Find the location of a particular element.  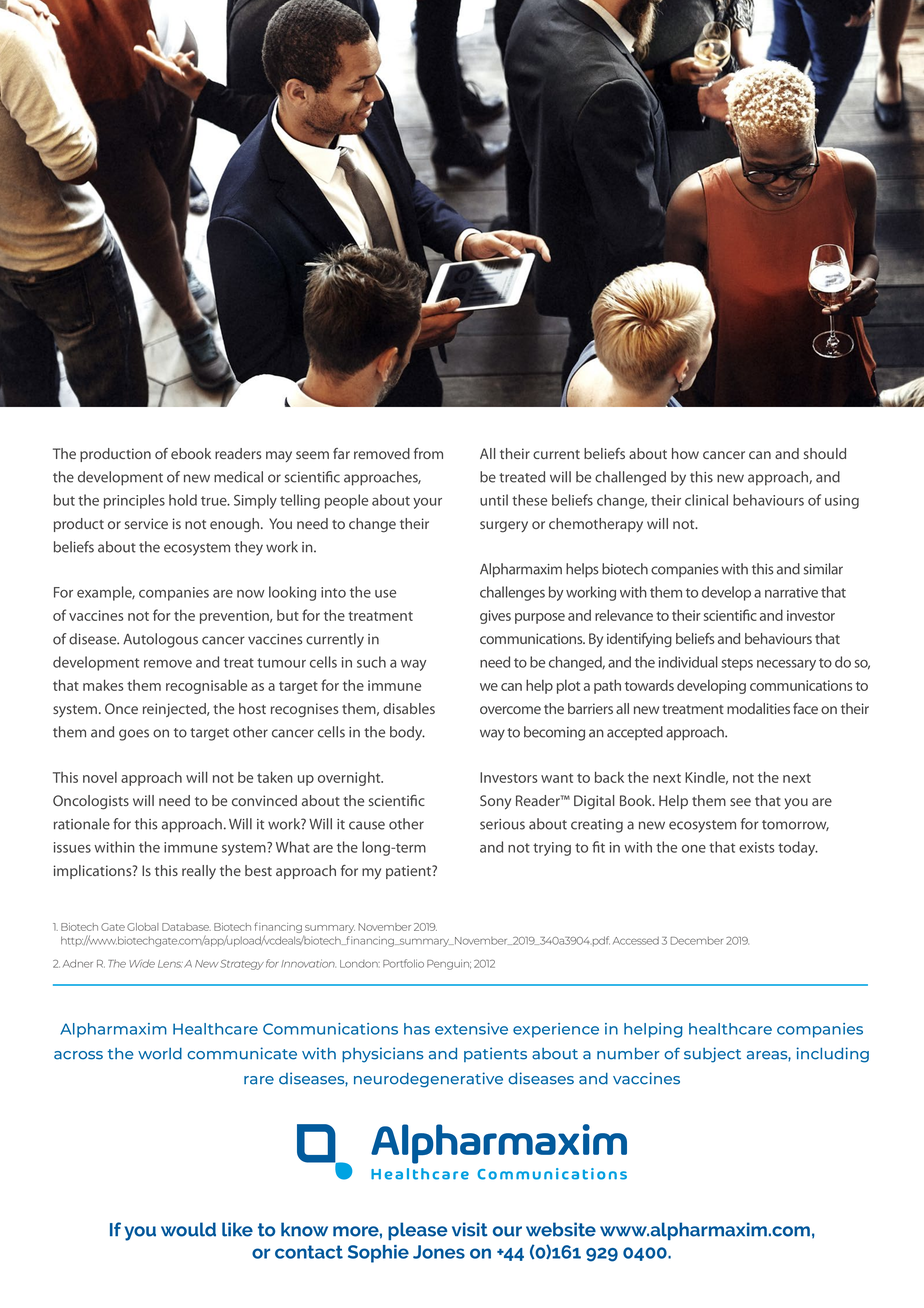

from is located at coordinates (428, 453).
